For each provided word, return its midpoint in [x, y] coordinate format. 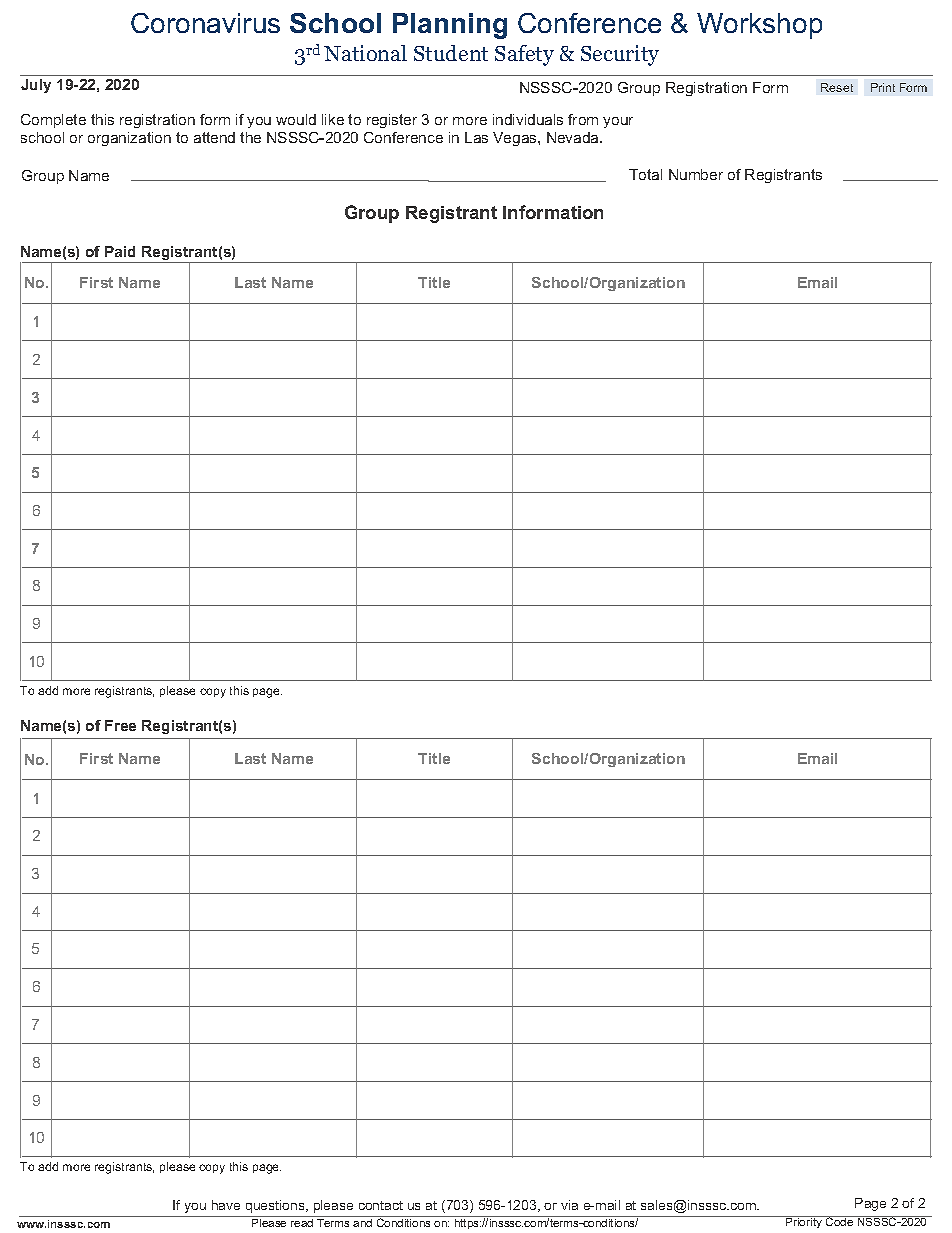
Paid [120, 251]
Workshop [759, 26]
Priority [804, 1222]
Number [696, 174]
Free [120, 725]
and [362, 1223]
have [226, 1205]
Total [645, 174]
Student [451, 53]
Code [840, 1221]
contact [381, 1205]
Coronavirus [205, 23]
